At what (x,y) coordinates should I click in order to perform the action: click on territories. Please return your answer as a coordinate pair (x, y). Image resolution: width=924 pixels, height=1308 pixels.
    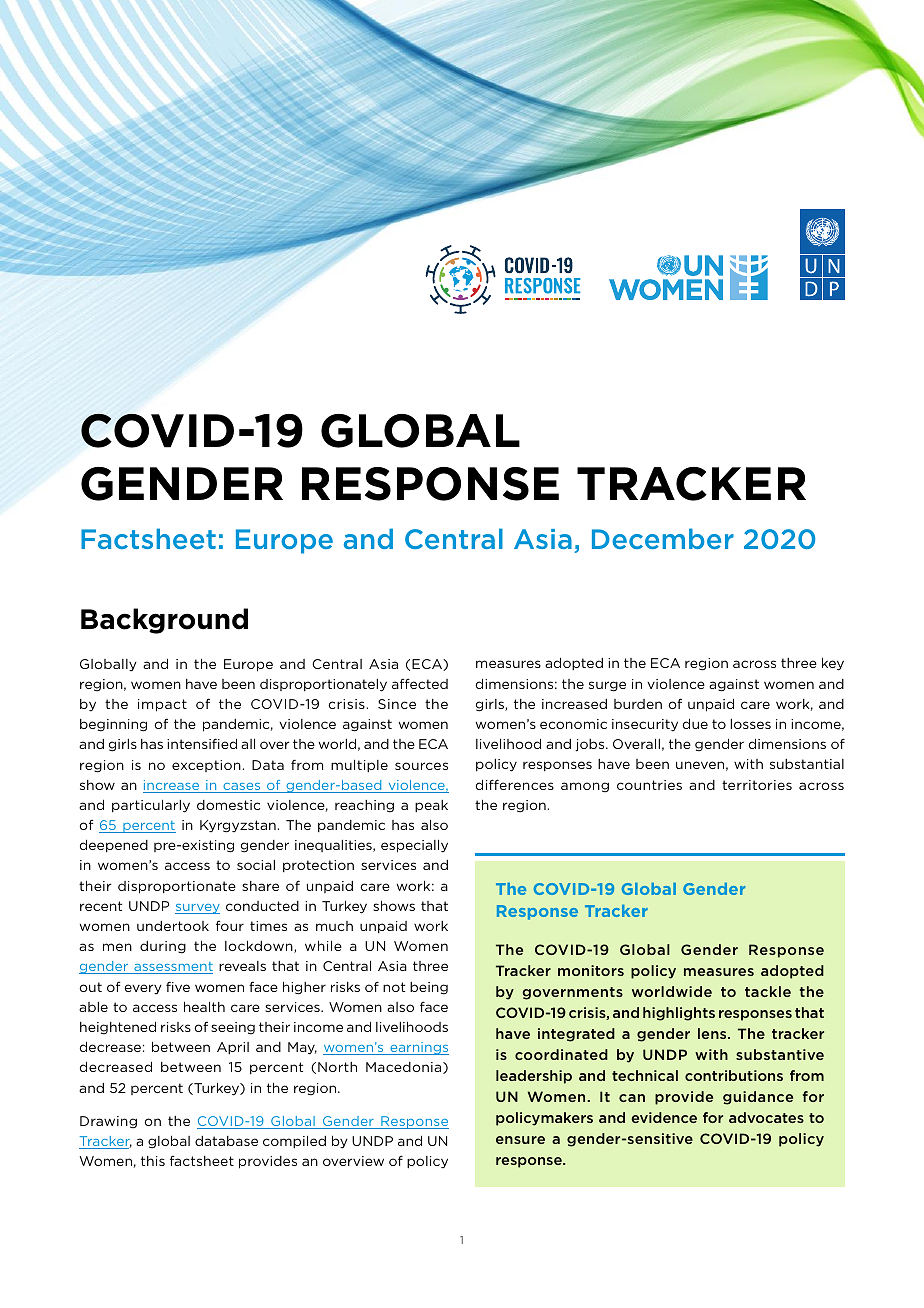
    Looking at the image, I should click on (757, 785).
